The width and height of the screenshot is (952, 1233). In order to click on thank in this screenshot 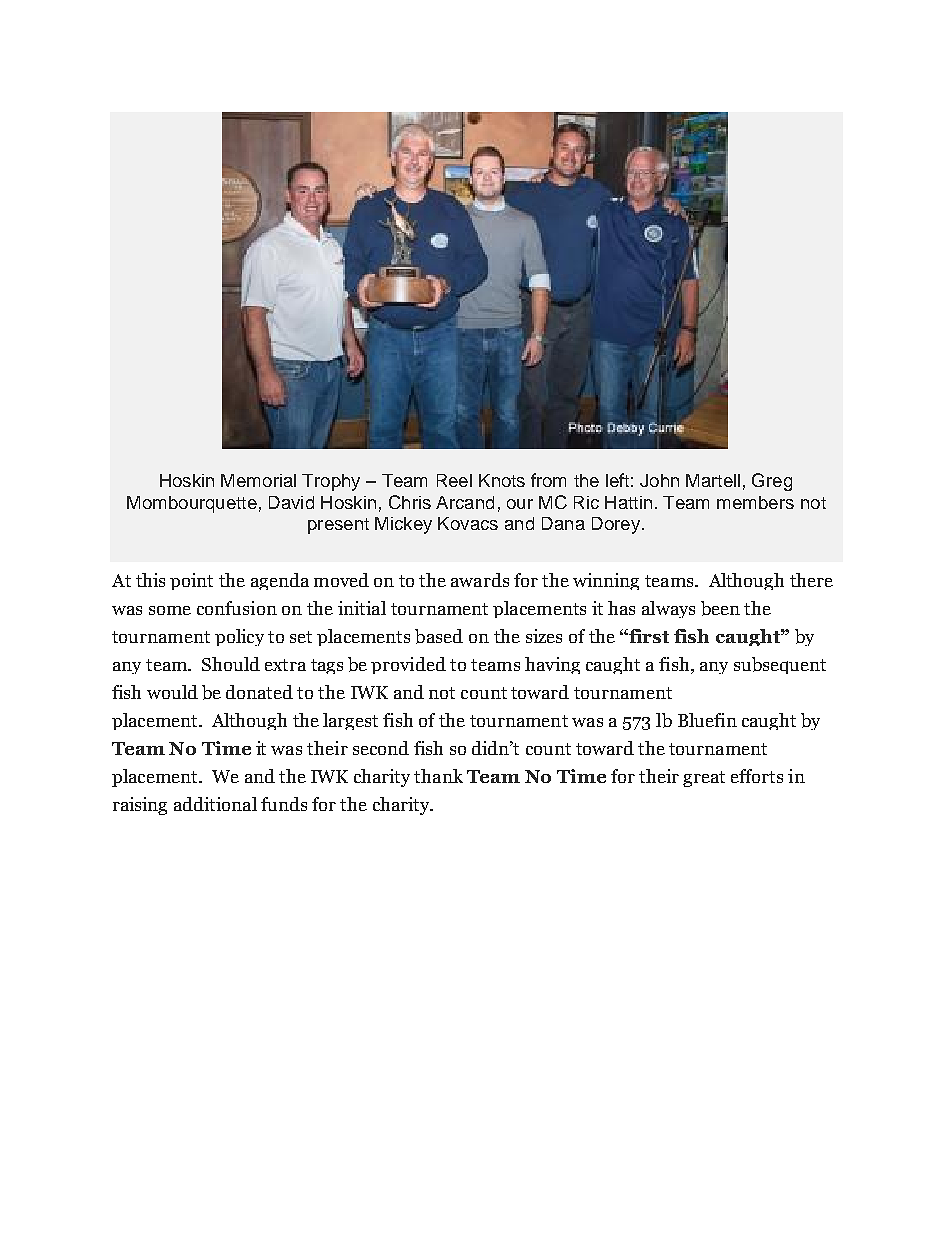, I will do `click(438, 776)`.
